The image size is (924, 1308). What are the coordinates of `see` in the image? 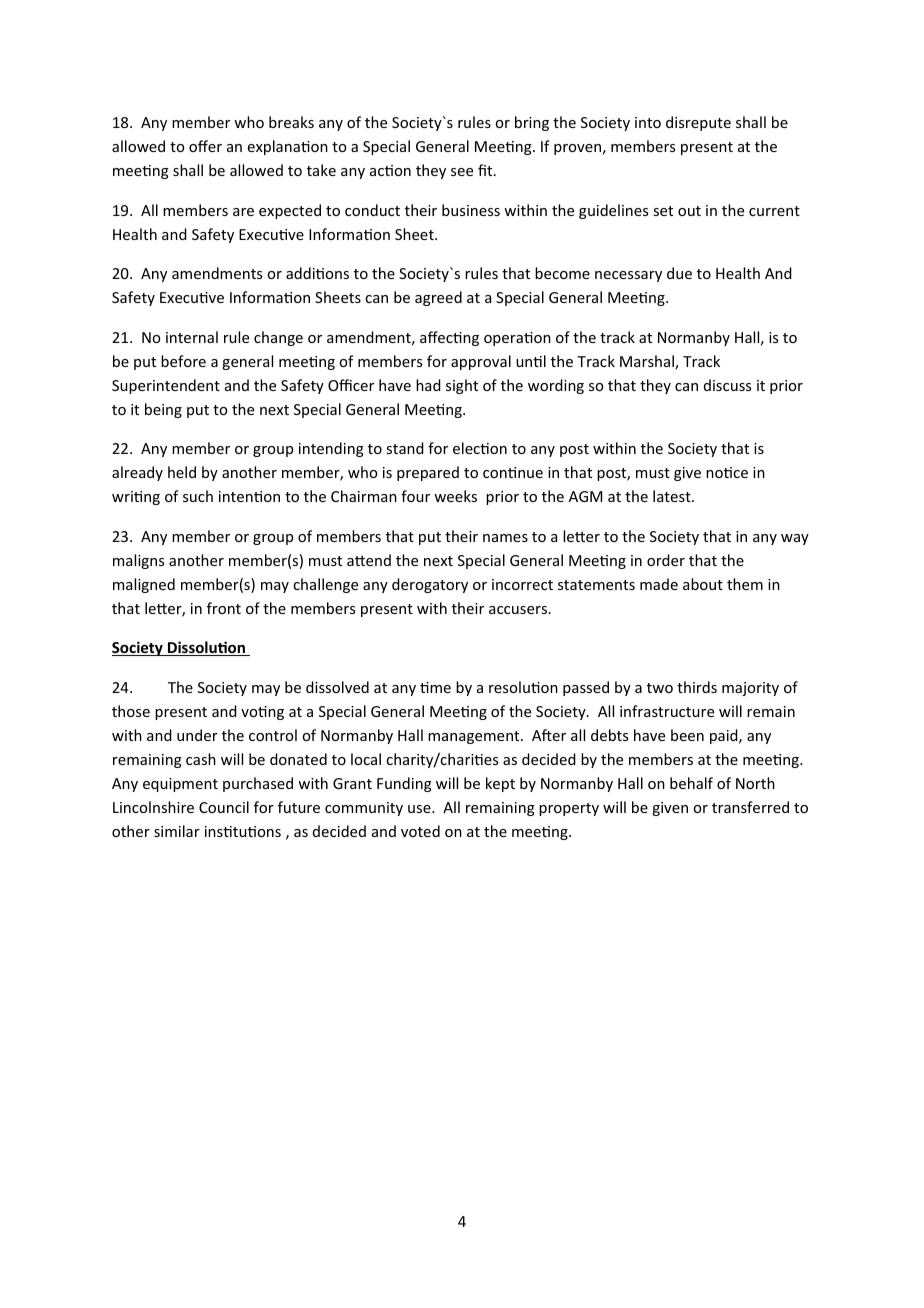 It's located at (462, 172).
